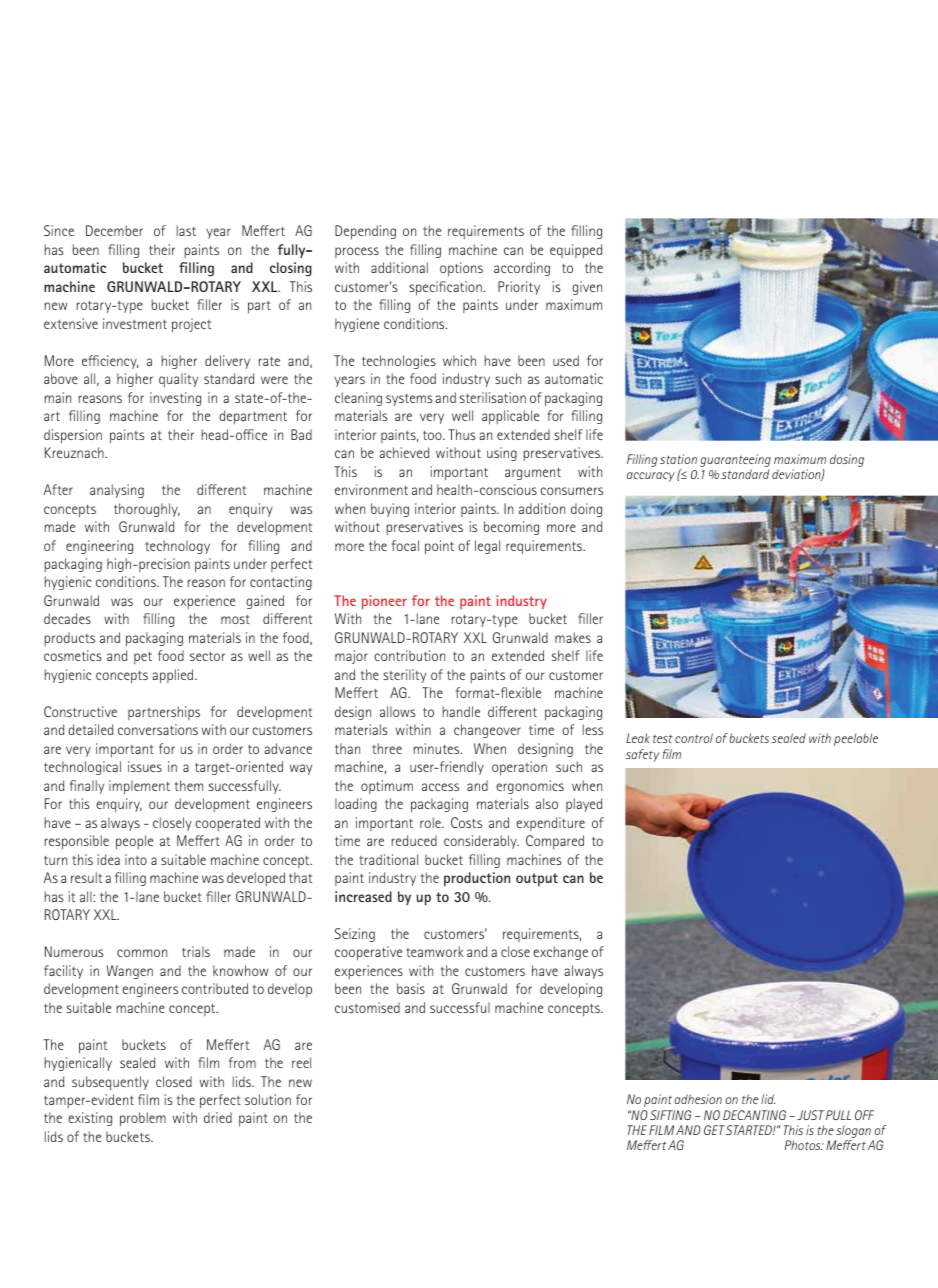 The height and width of the screenshot is (1288, 938). What do you see at coordinates (143, 1119) in the screenshot?
I see `problem` at bounding box center [143, 1119].
